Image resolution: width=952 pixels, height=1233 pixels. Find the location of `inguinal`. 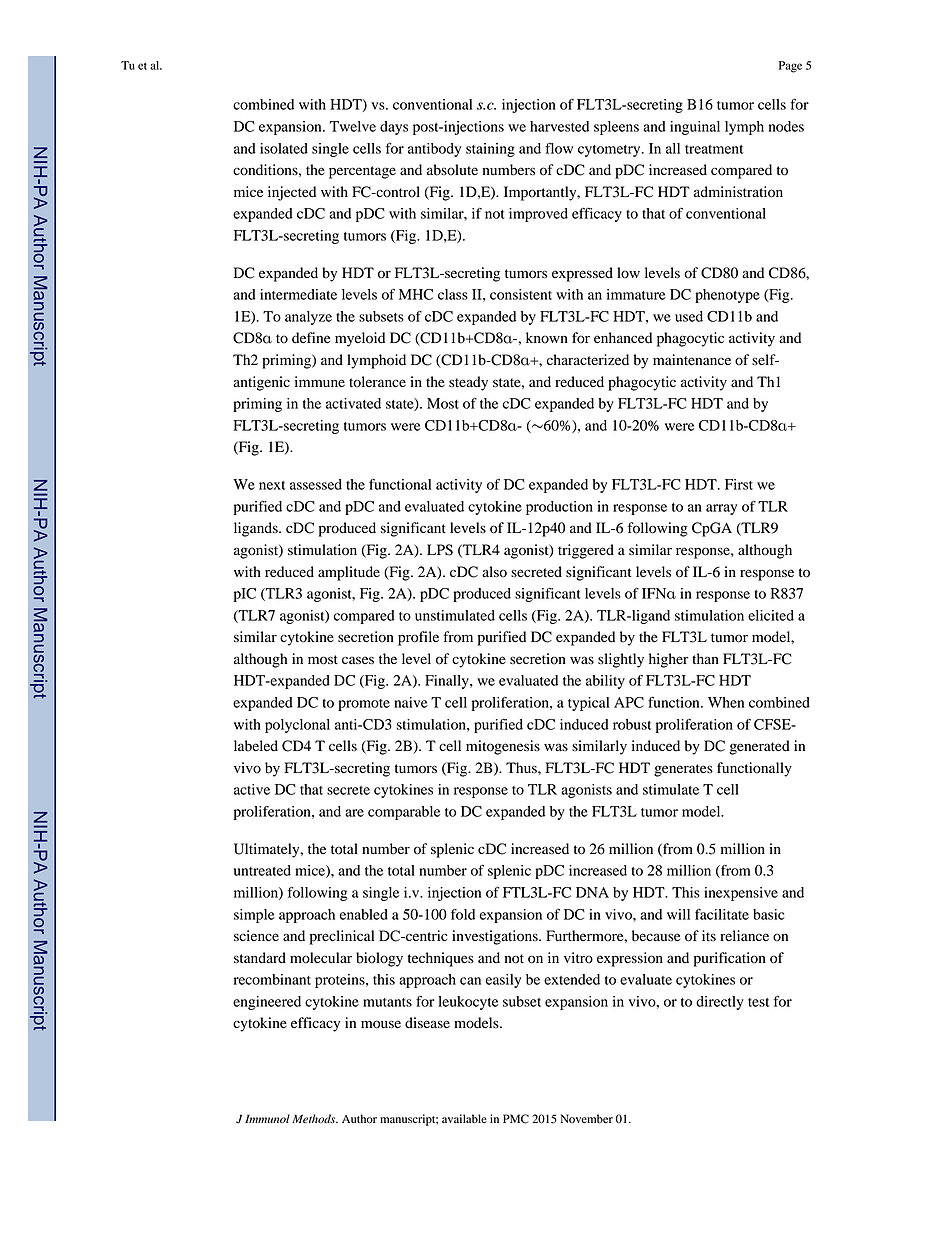

inguinal is located at coordinates (695, 128).
